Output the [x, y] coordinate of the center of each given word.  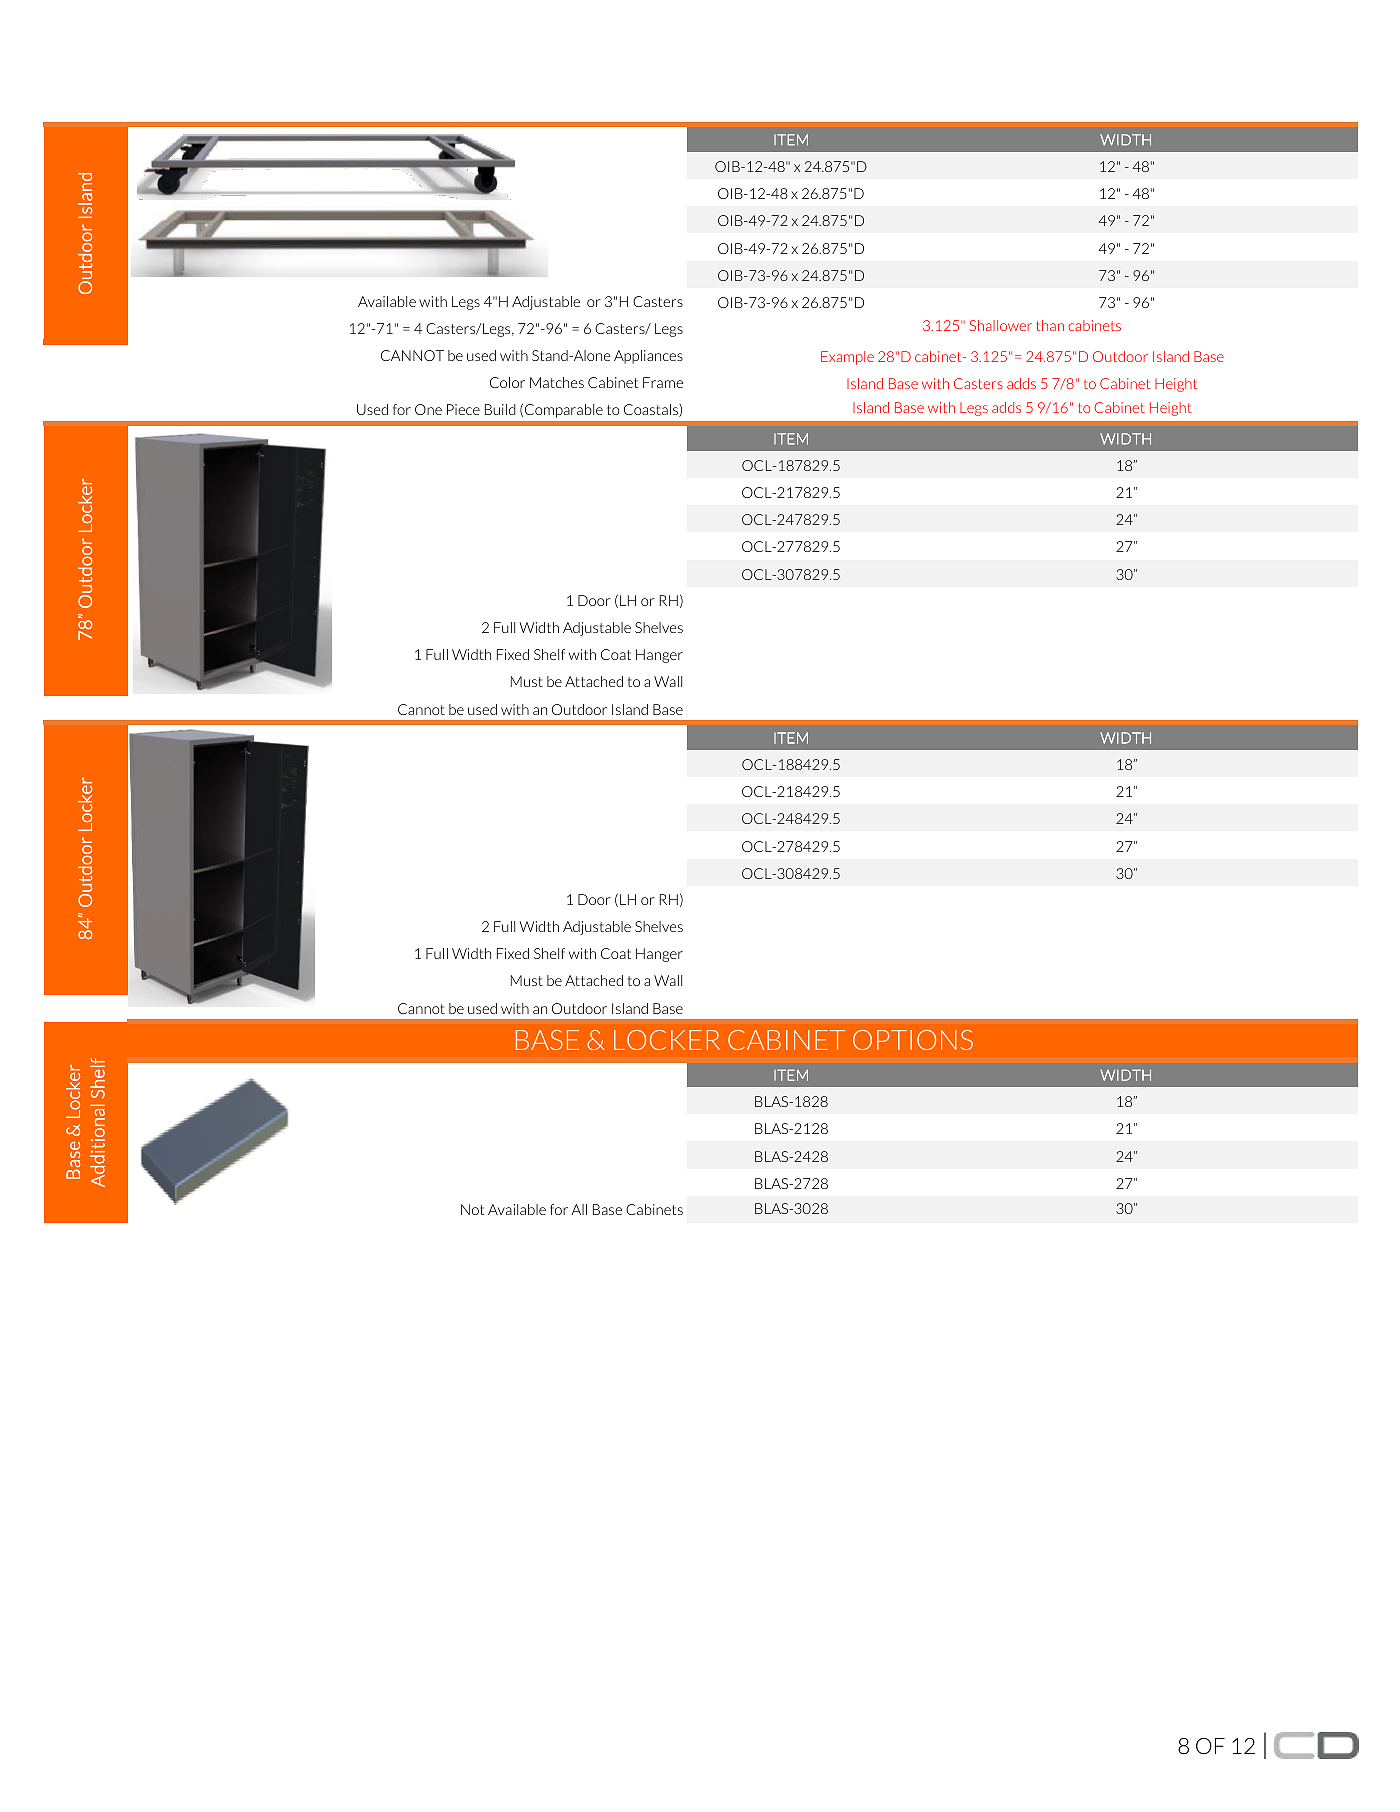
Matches [557, 382]
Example [847, 358]
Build [500, 409]
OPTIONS [913, 1040]
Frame [663, 382]
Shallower [1000, 325]
